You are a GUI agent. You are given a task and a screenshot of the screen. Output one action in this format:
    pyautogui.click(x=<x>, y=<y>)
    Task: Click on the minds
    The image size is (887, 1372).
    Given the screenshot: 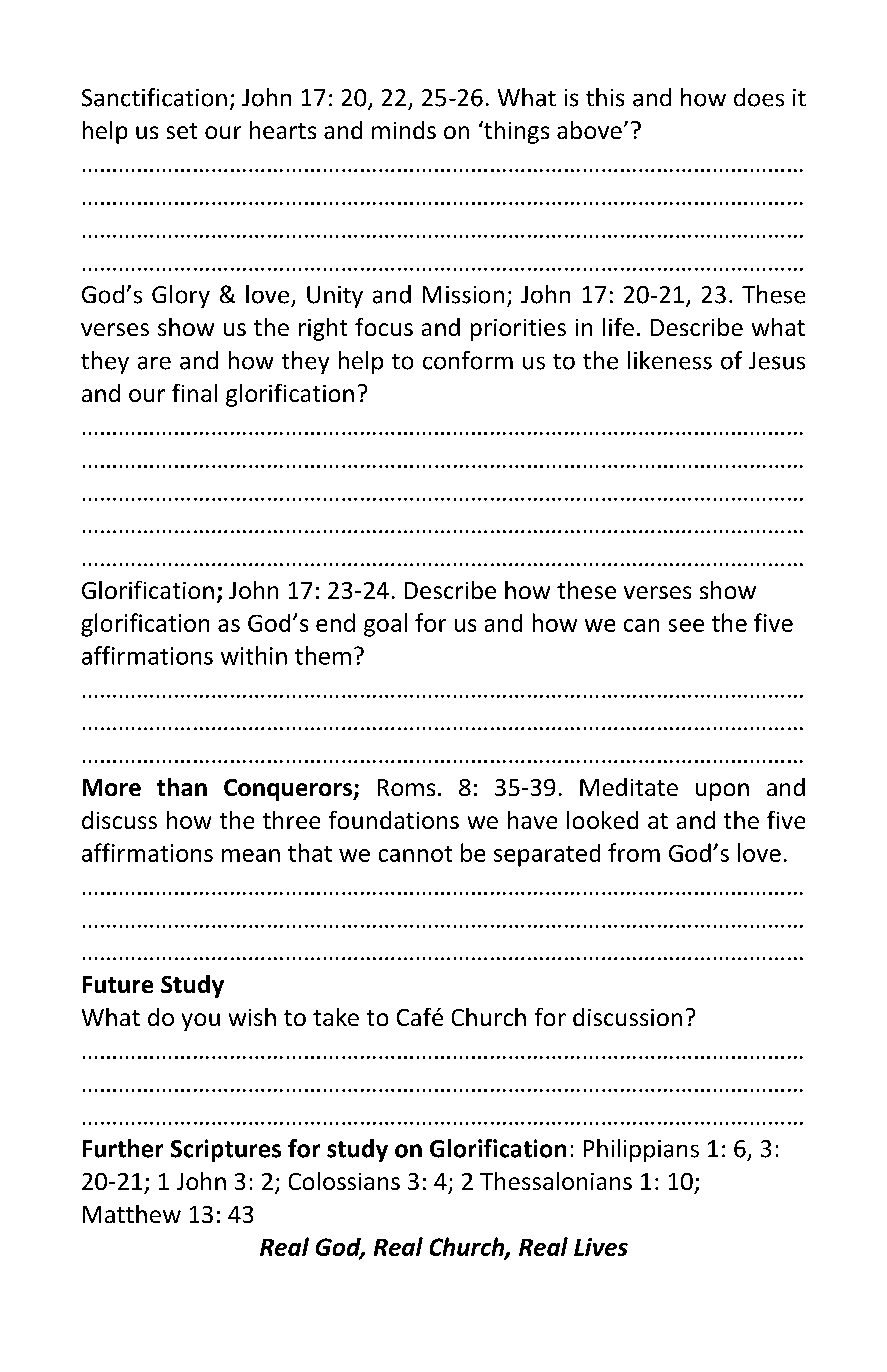 What is the action you would take?
    pyautogui.click(x=404, y=130)
